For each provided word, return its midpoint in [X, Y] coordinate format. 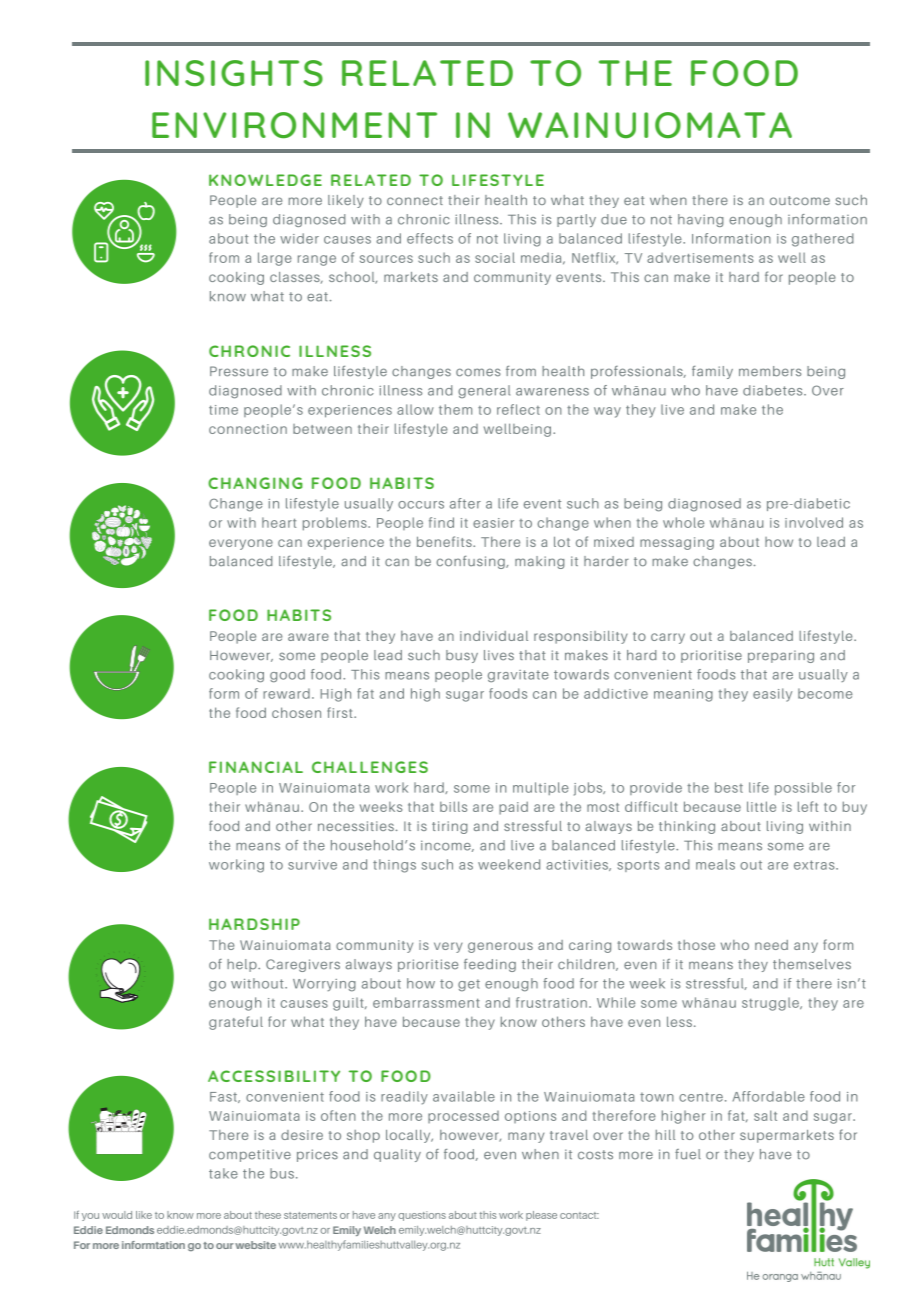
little [761, 806]
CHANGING [255, 483]
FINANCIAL [256, 767]
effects [430, 238]
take [223, 1173]
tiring [450, 827]
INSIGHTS [234, 73]
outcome [800, 200]
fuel [688, 1154]
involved [814, 522]
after [465, 503]
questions [422, 1216]
